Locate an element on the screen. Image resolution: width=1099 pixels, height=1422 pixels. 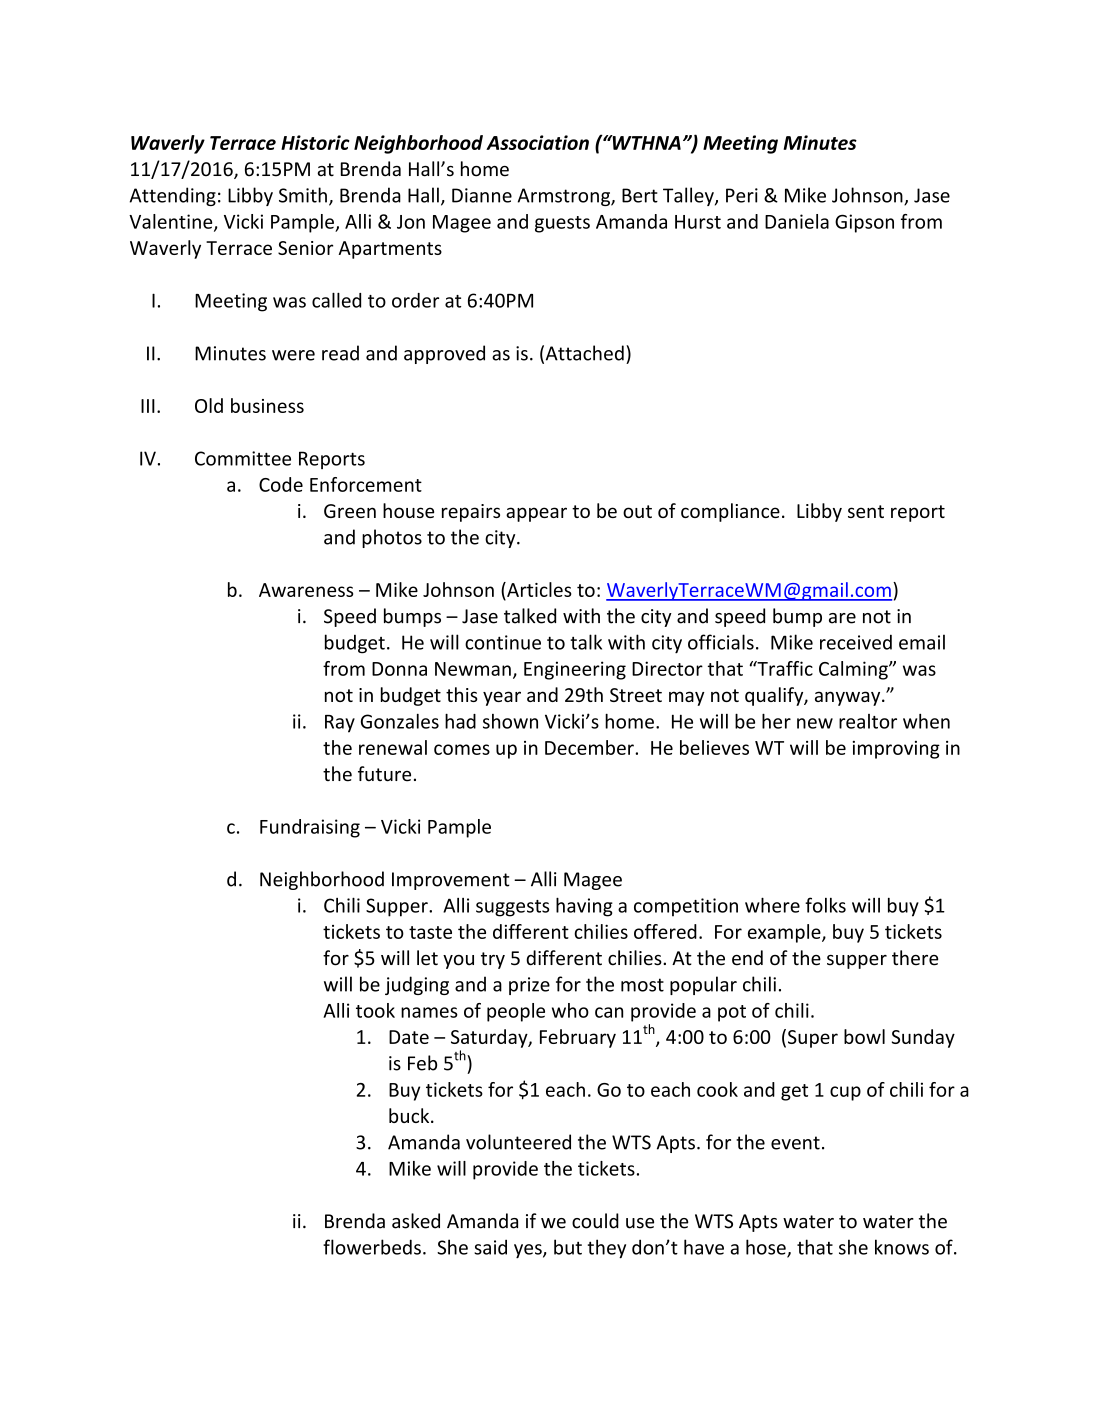
Association is located at coordinates (537, 142).
